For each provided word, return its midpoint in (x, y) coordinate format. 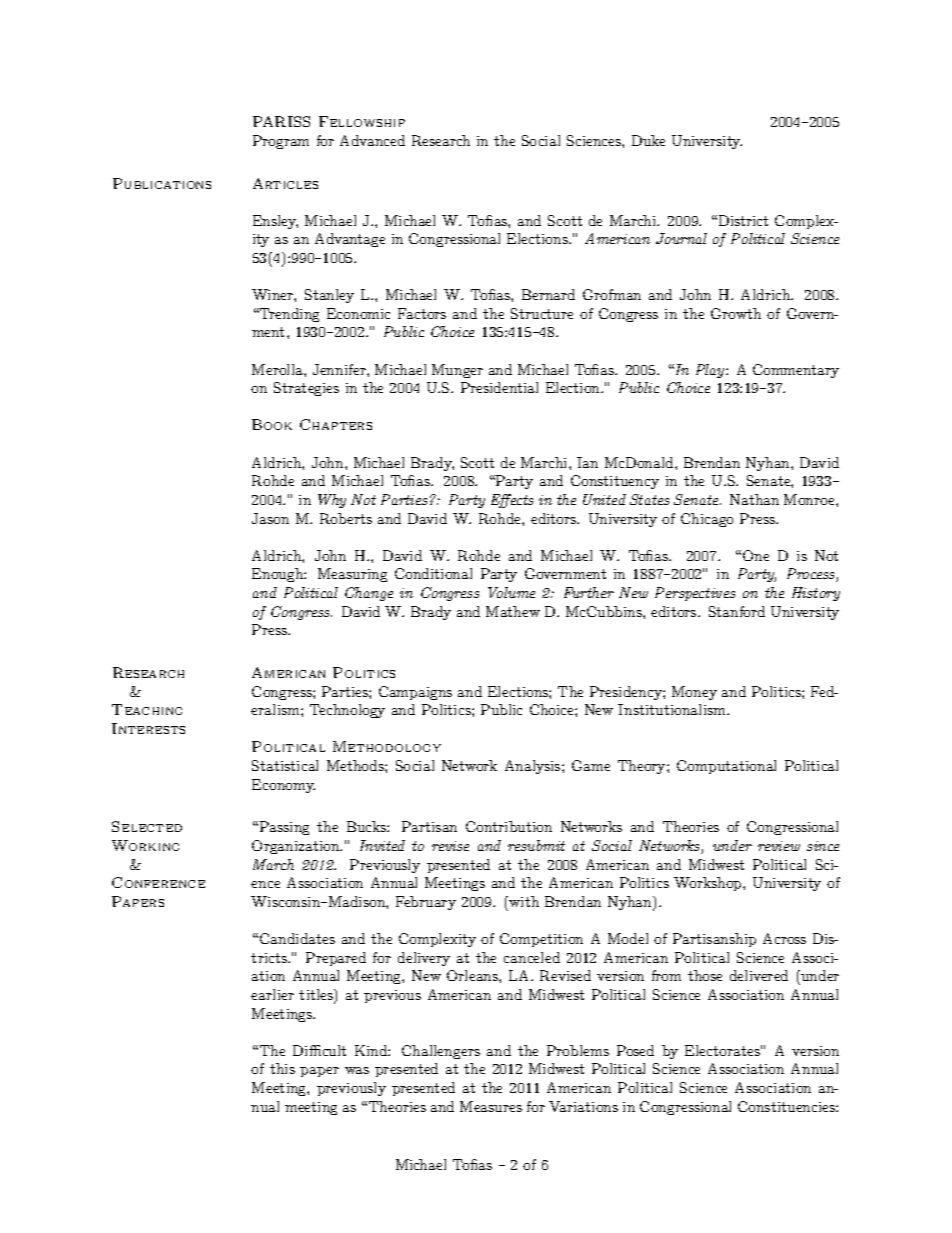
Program (281, 142)
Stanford (737, 611)
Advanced (372, 140)
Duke (648, 140)
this (282, 1068)
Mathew (513, 611)
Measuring (352, 575)
